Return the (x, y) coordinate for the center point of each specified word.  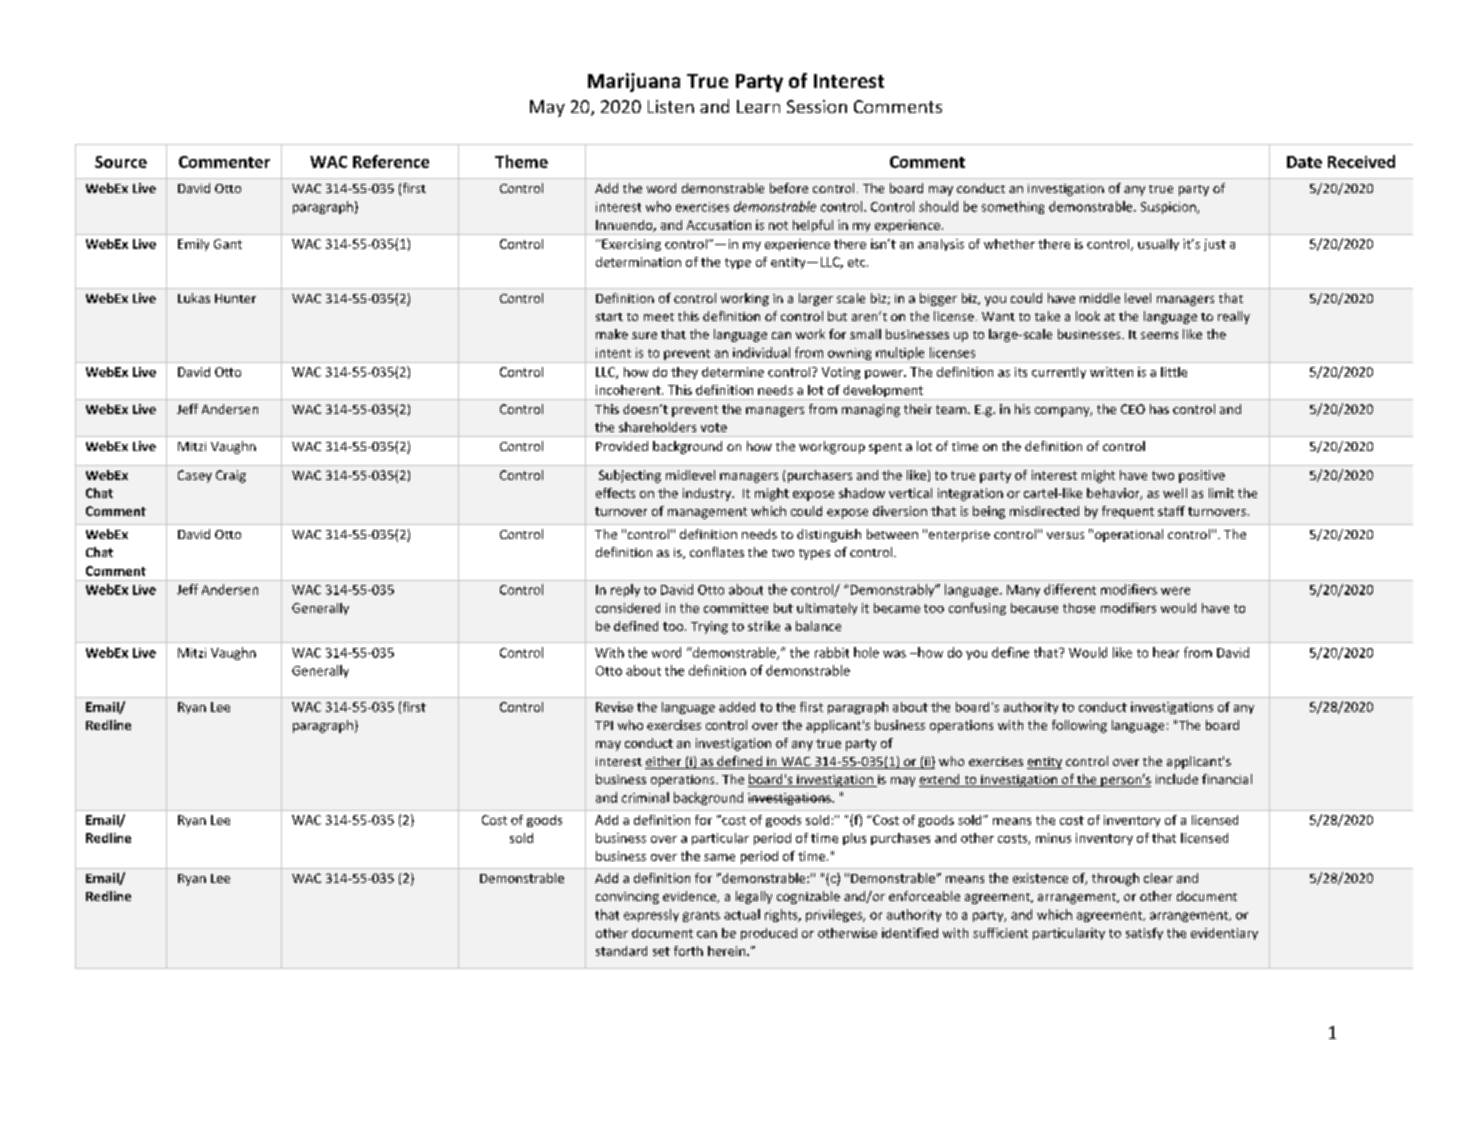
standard (621, 951)
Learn (758, 106)
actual (742, 914)
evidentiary (1224, 934)
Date (1304, 162)
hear (1166, 652)
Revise (614, 707)
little (1174, 372)
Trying (709, 627)
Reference (391, 161)
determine (733, 372)
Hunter (235, 298)
